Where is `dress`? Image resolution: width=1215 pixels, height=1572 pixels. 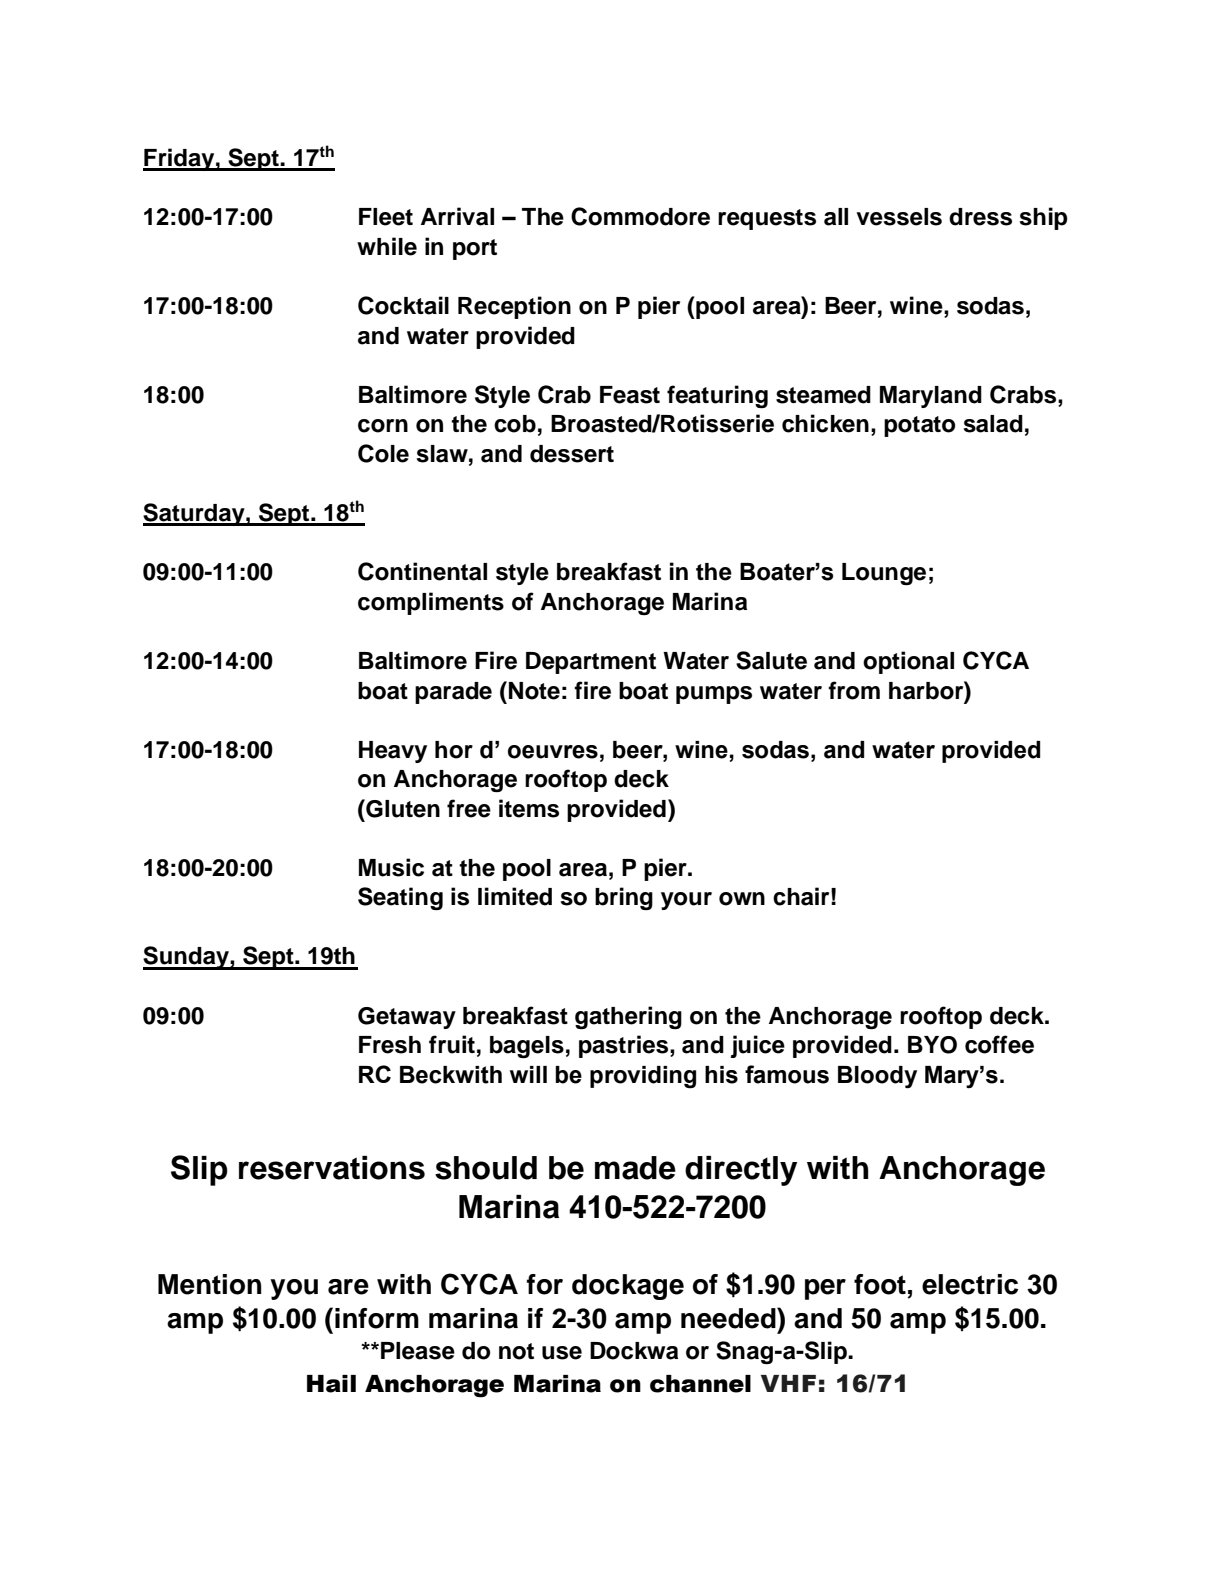
dress is located at coordinates (980, 217).
